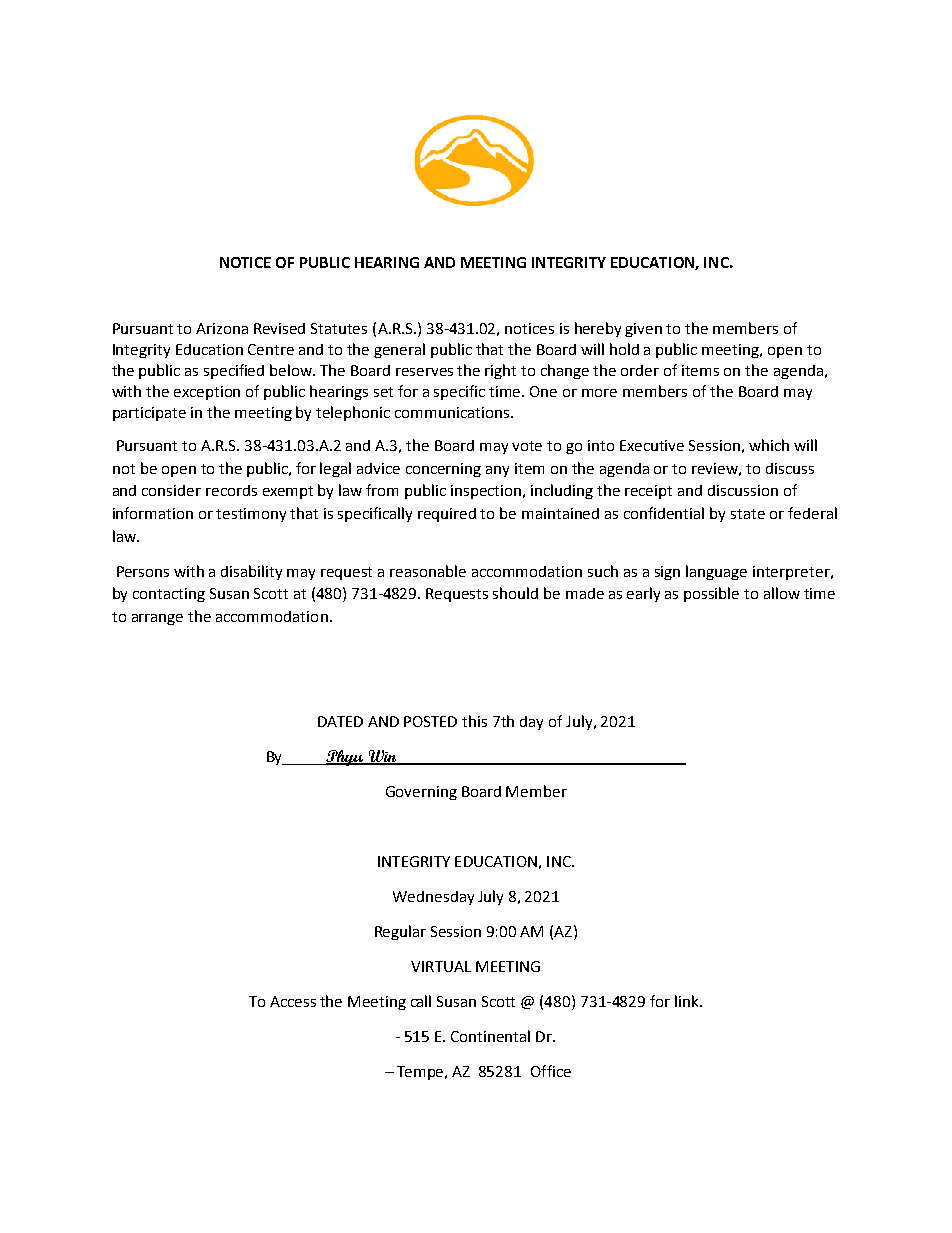  Describe the element at coordinates (421, 793) in the image. I see `Governing` at that location.
